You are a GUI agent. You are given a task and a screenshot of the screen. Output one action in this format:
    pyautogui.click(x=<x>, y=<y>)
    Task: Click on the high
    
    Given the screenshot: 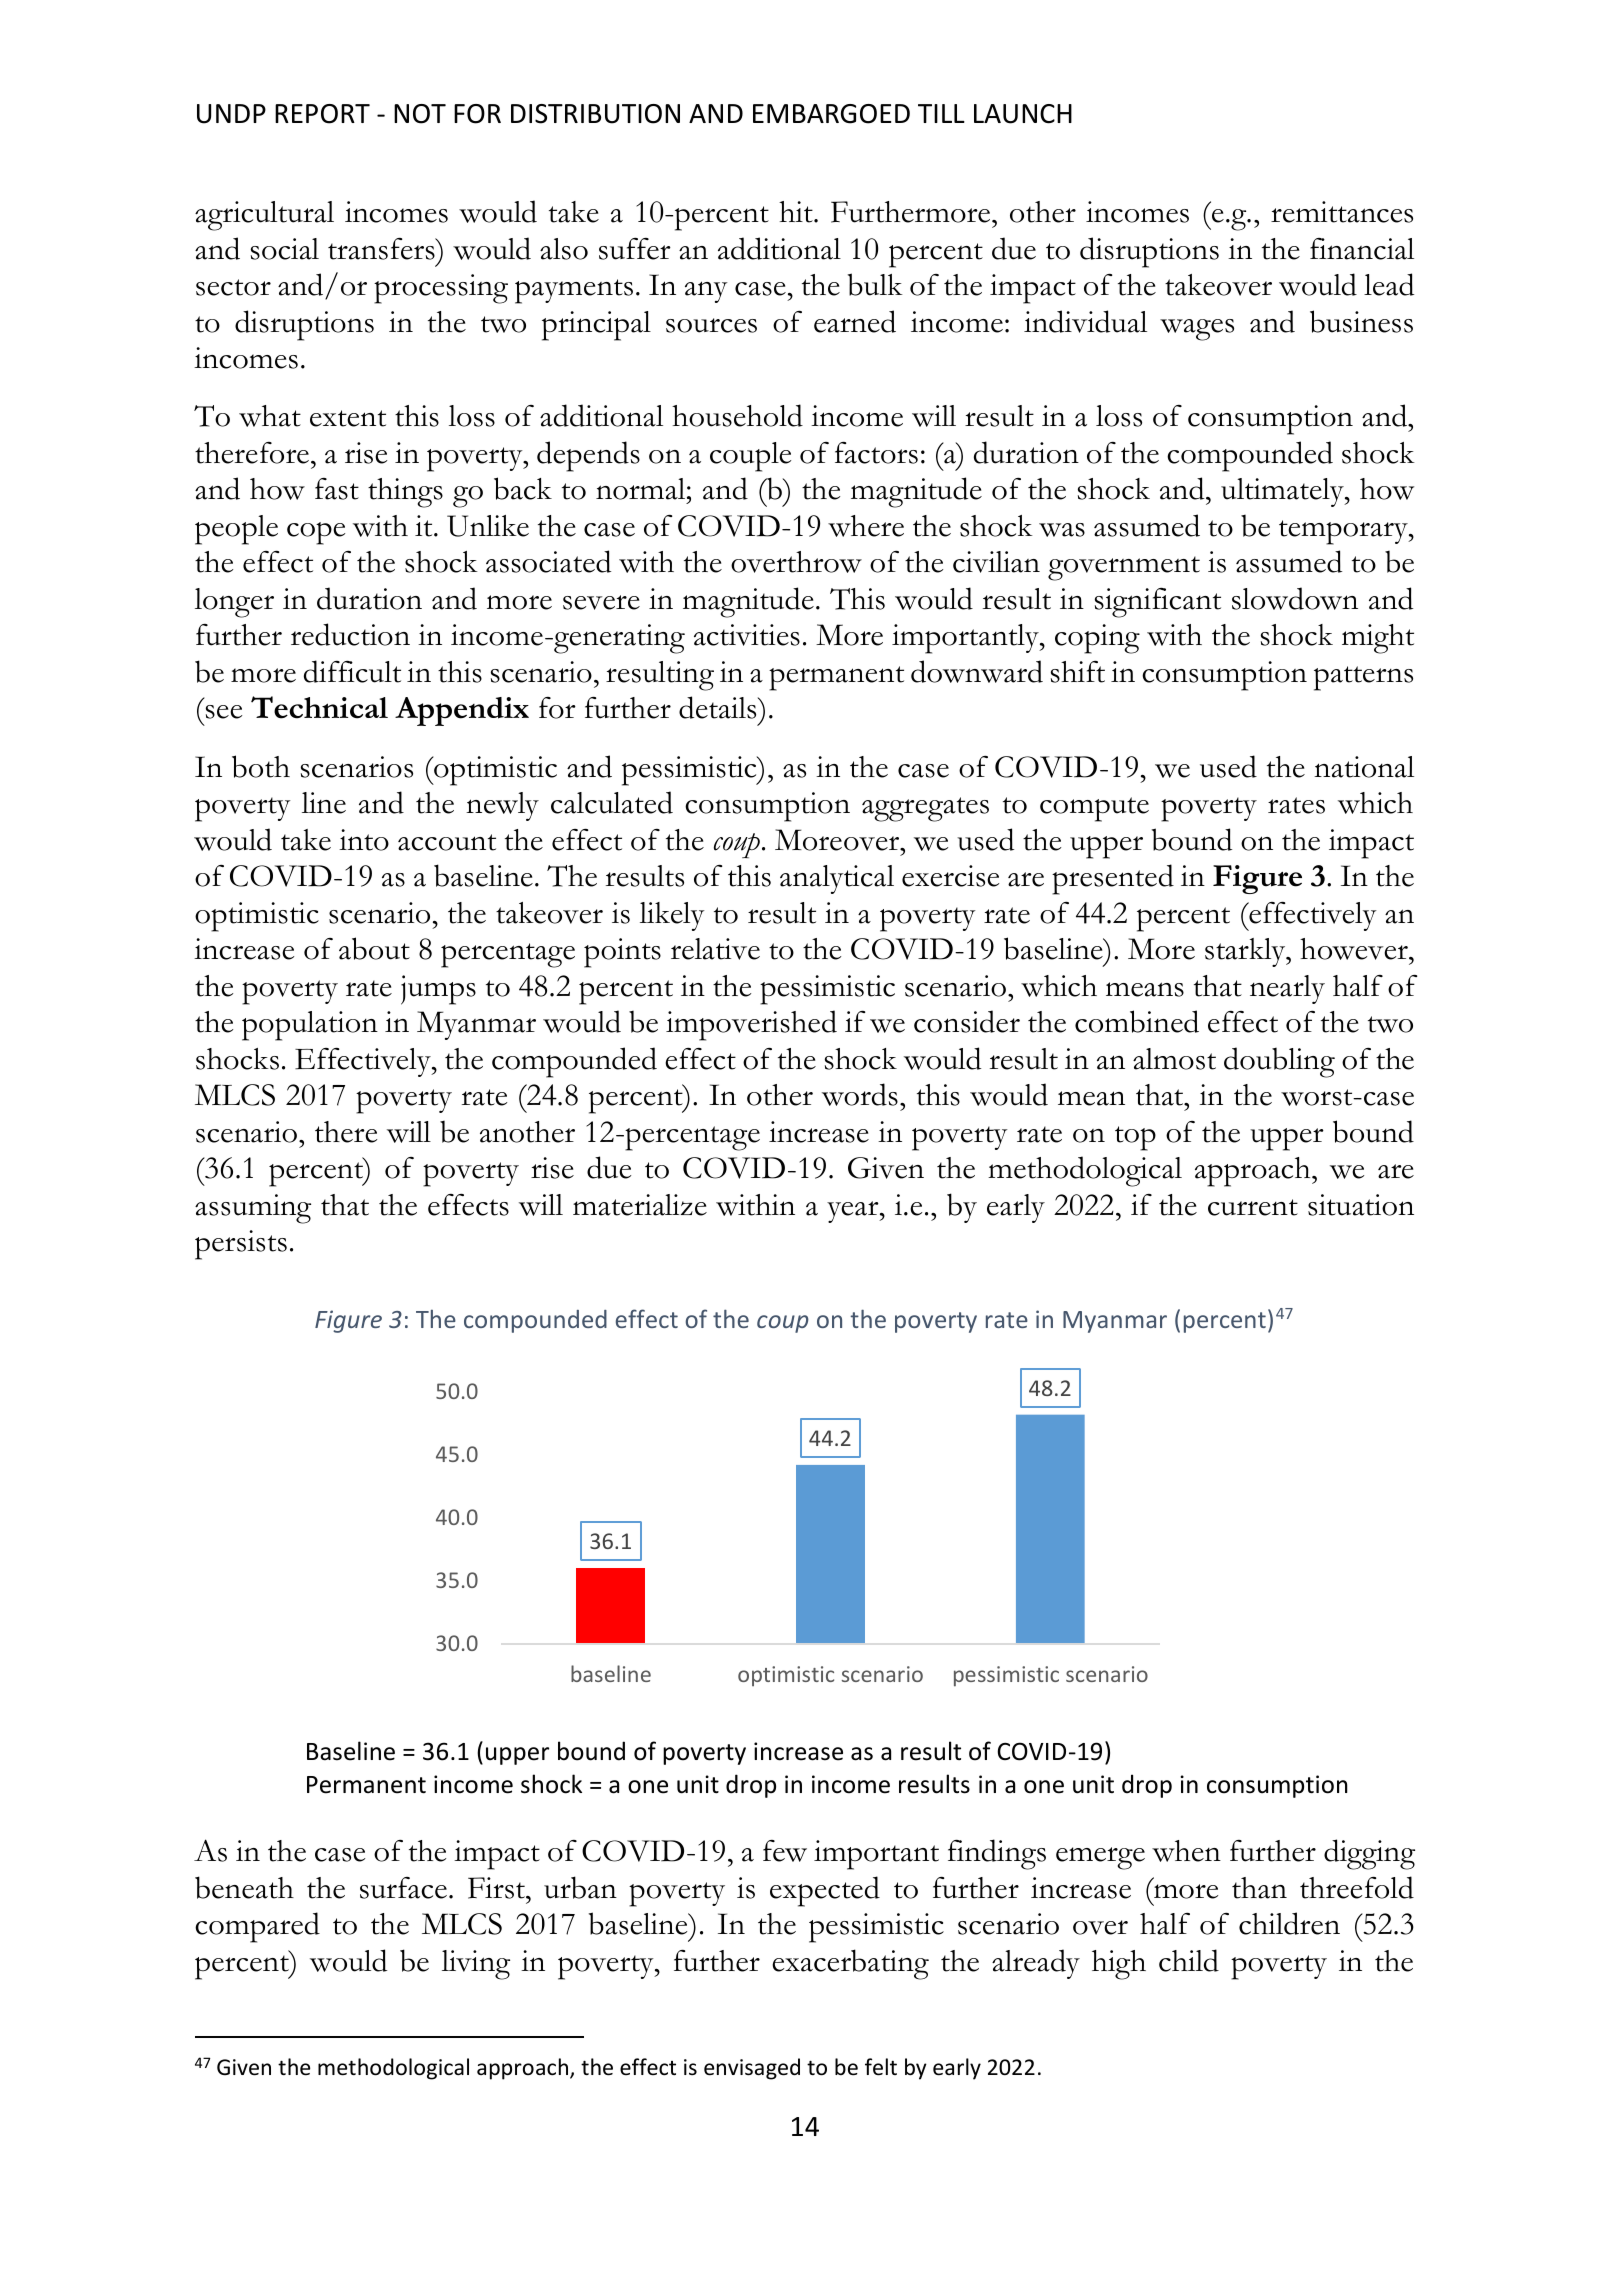 What is the action you would take?
    pyautogui.click(x=1119, y=1965)
